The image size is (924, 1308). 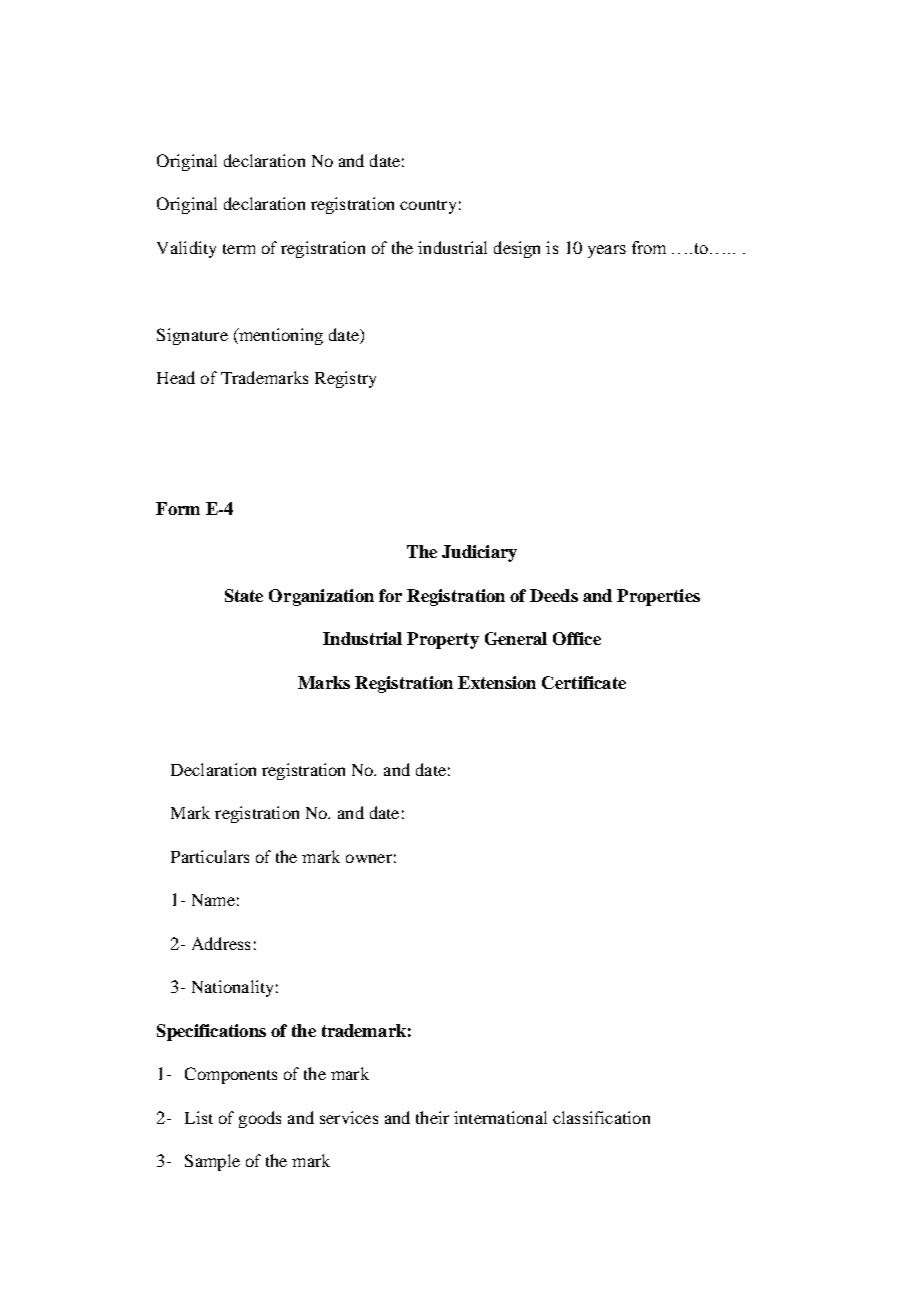 What do you see at coordinates (601, 1117) in the document?
I see `classification` at bounding box center [601, 1117].
